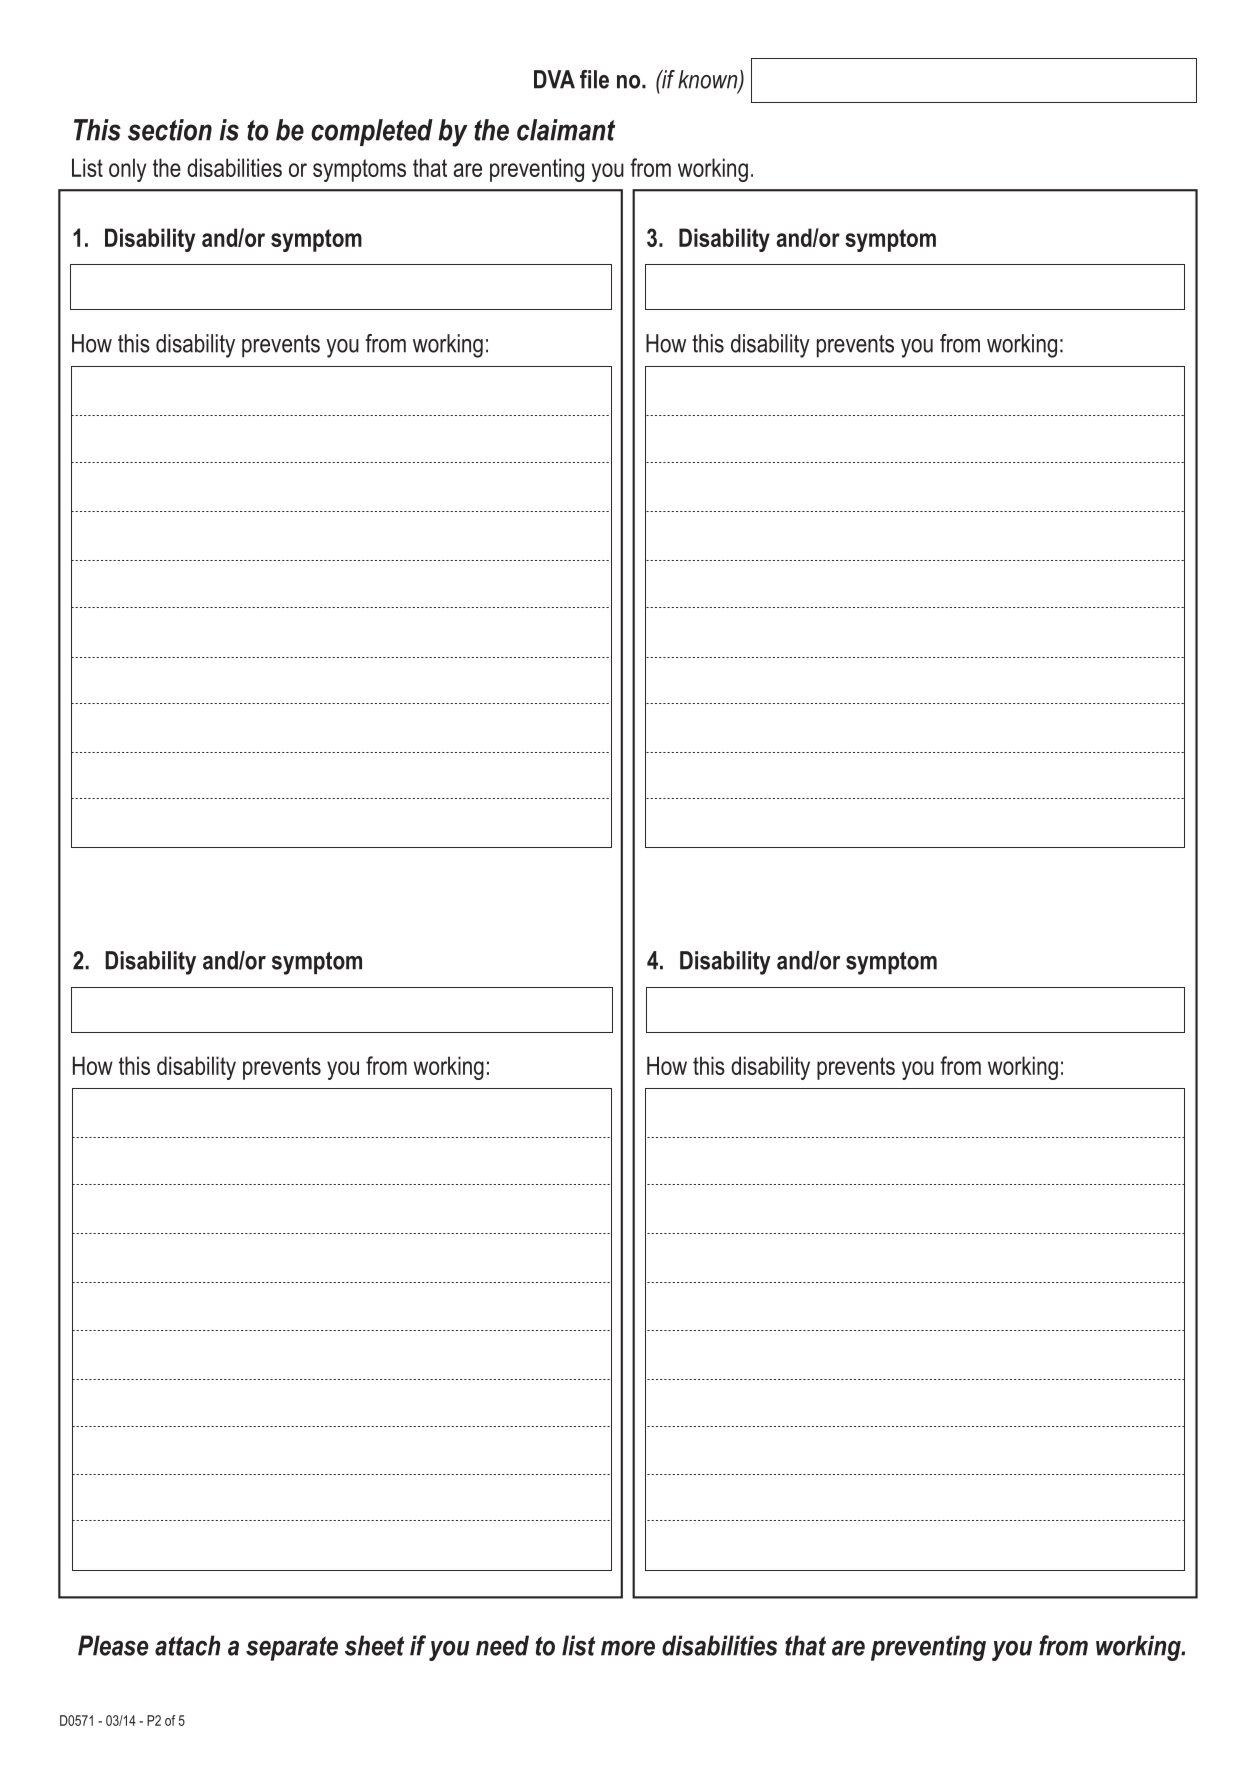 The width and height of the page is (1254, 1773). I want to click on more, so click(628, 1648).
